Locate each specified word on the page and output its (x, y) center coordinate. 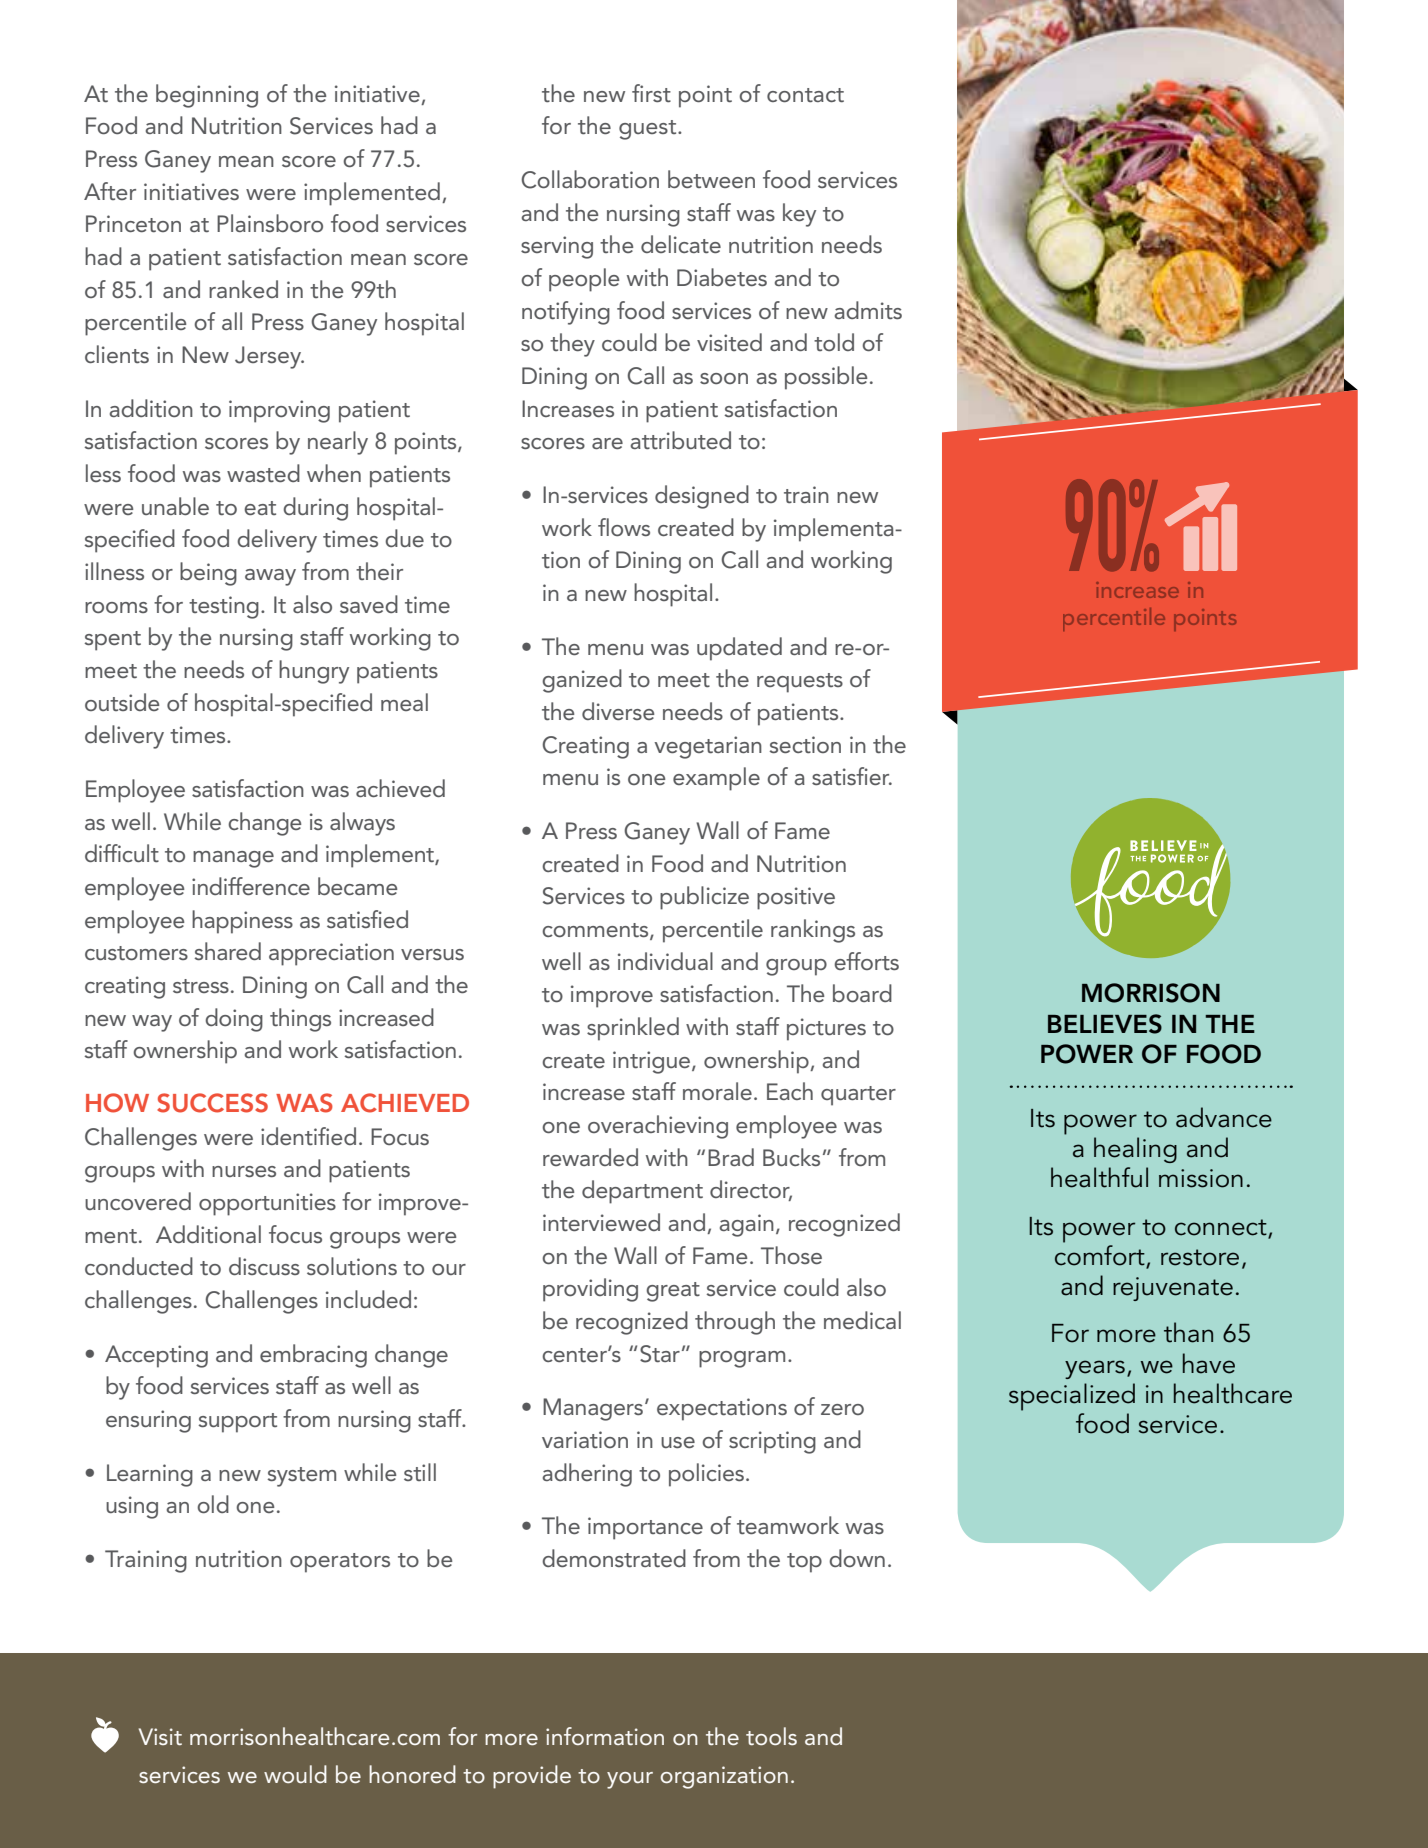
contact (805, 95)
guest (649, 130)
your (630, 1780)
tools (771, 1736)
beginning (207, 96)
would (295, 1774)
